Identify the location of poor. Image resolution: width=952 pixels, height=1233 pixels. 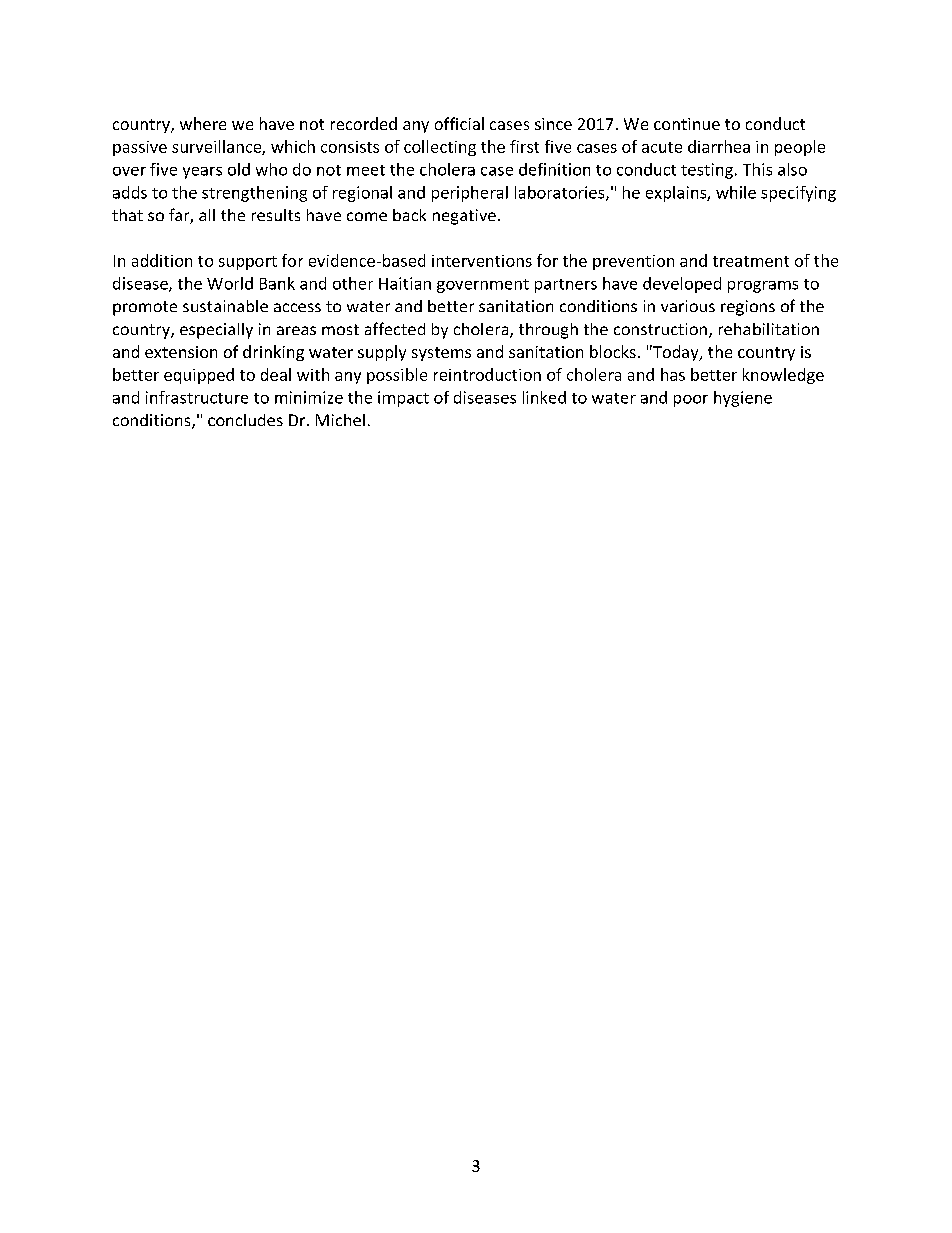
(691, 401).
